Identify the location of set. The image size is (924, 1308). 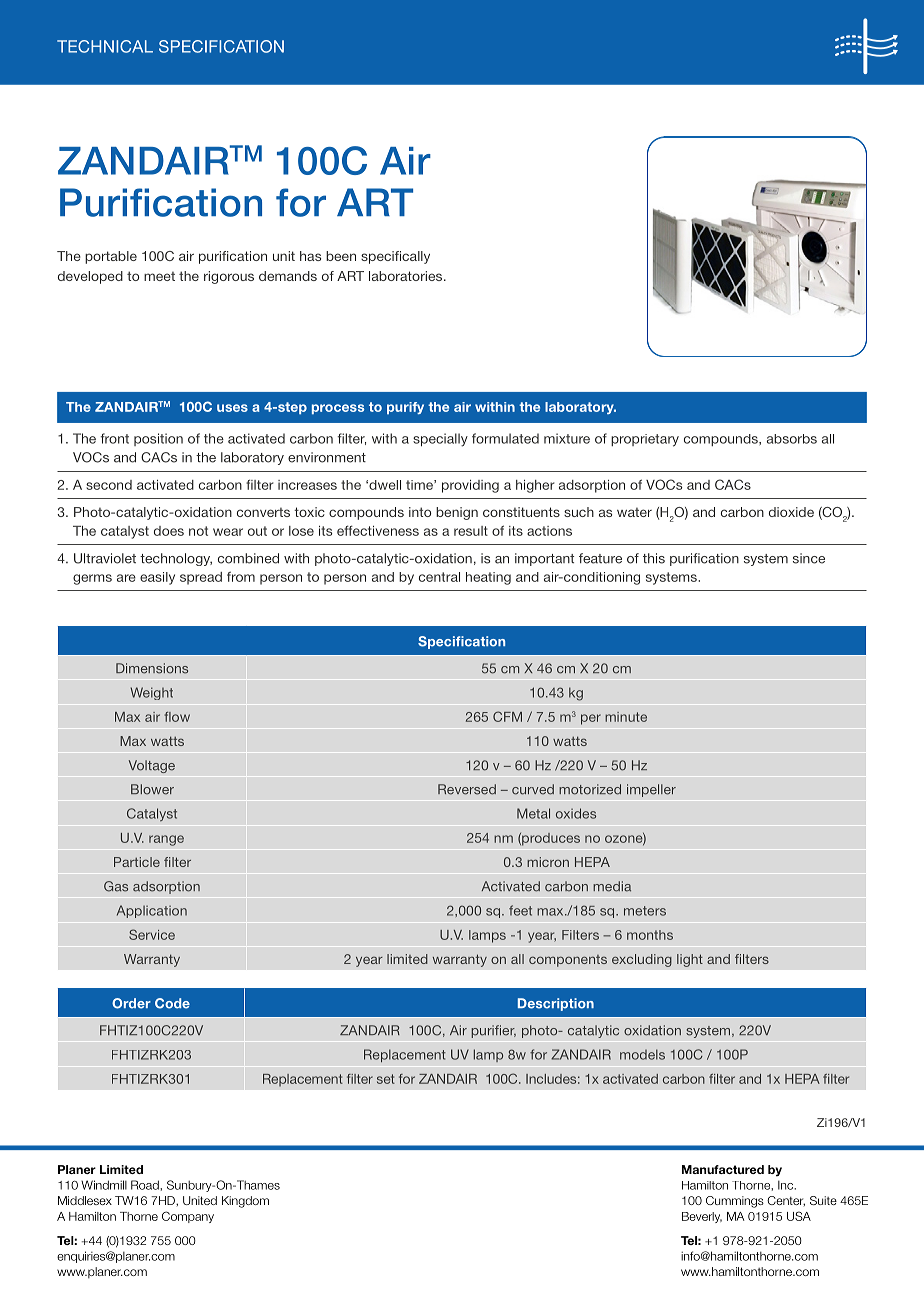
(386, 1079).
